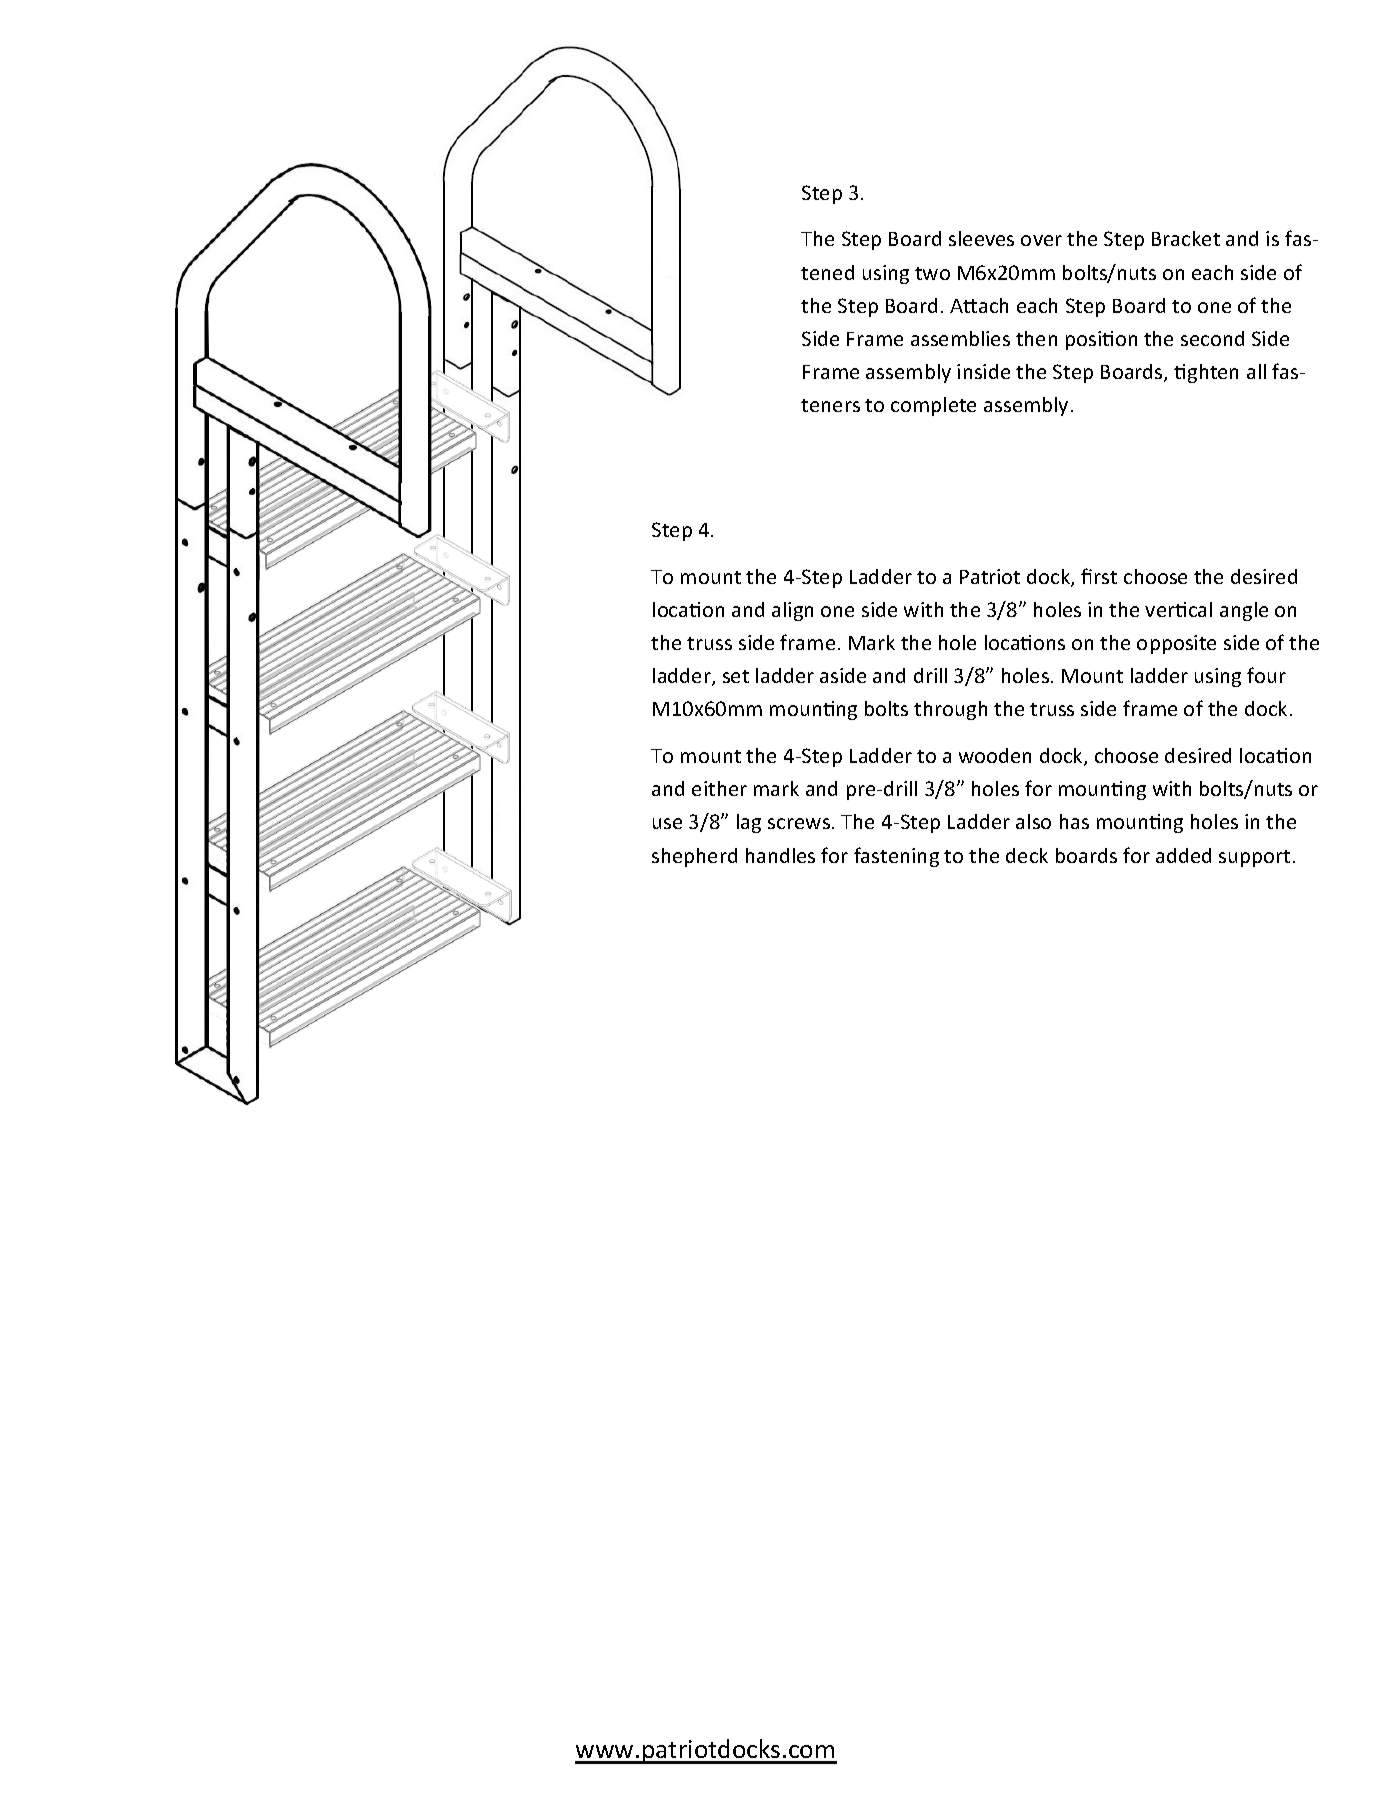 The image size is (1397, 1808). Describe the element at coordinates (1266, 675) in the screenshot. I see `four` at that location.
